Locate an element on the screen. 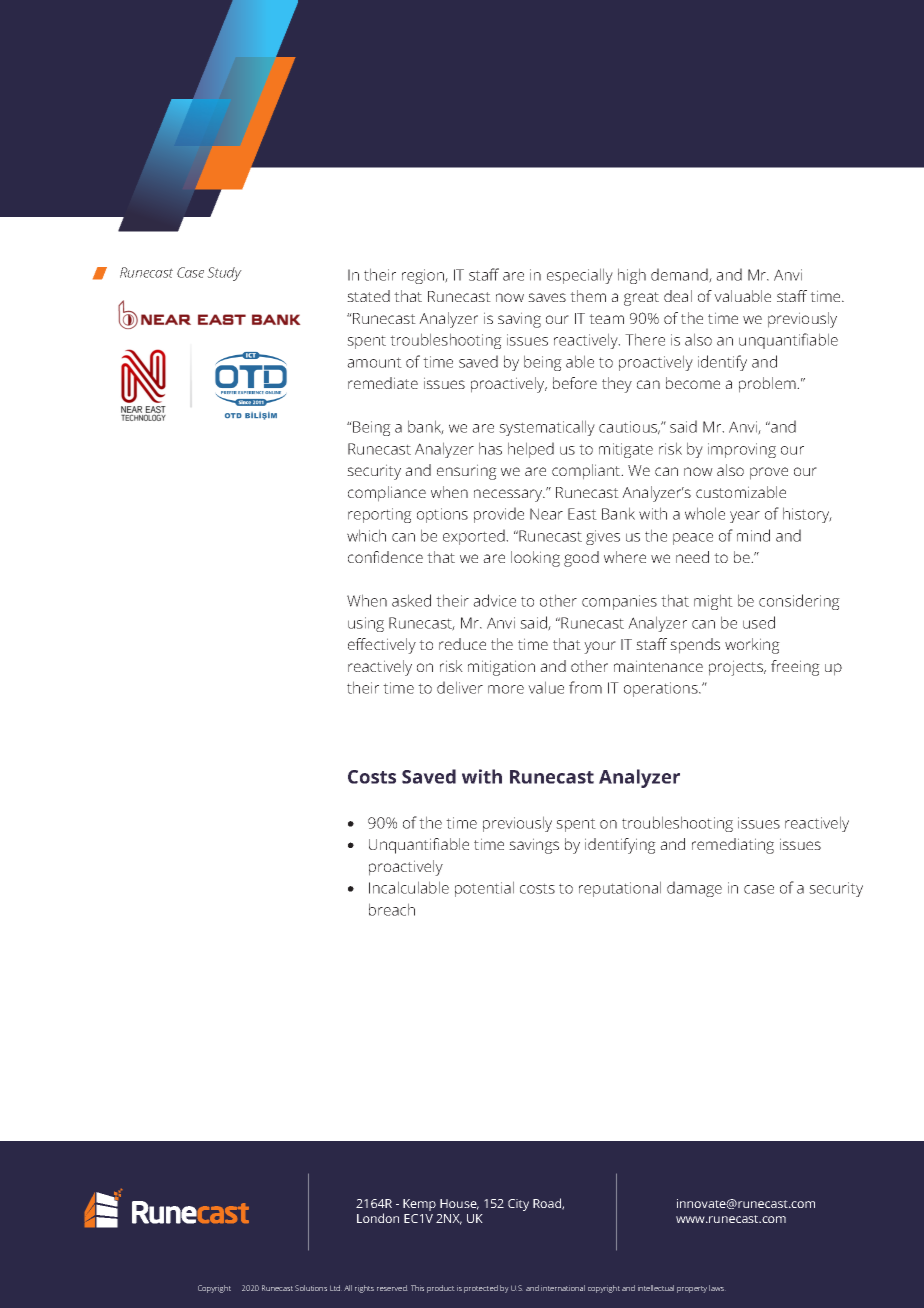 The width and height of the screenshot is (924, 1308). saves is located at coordinates (547, 297).
